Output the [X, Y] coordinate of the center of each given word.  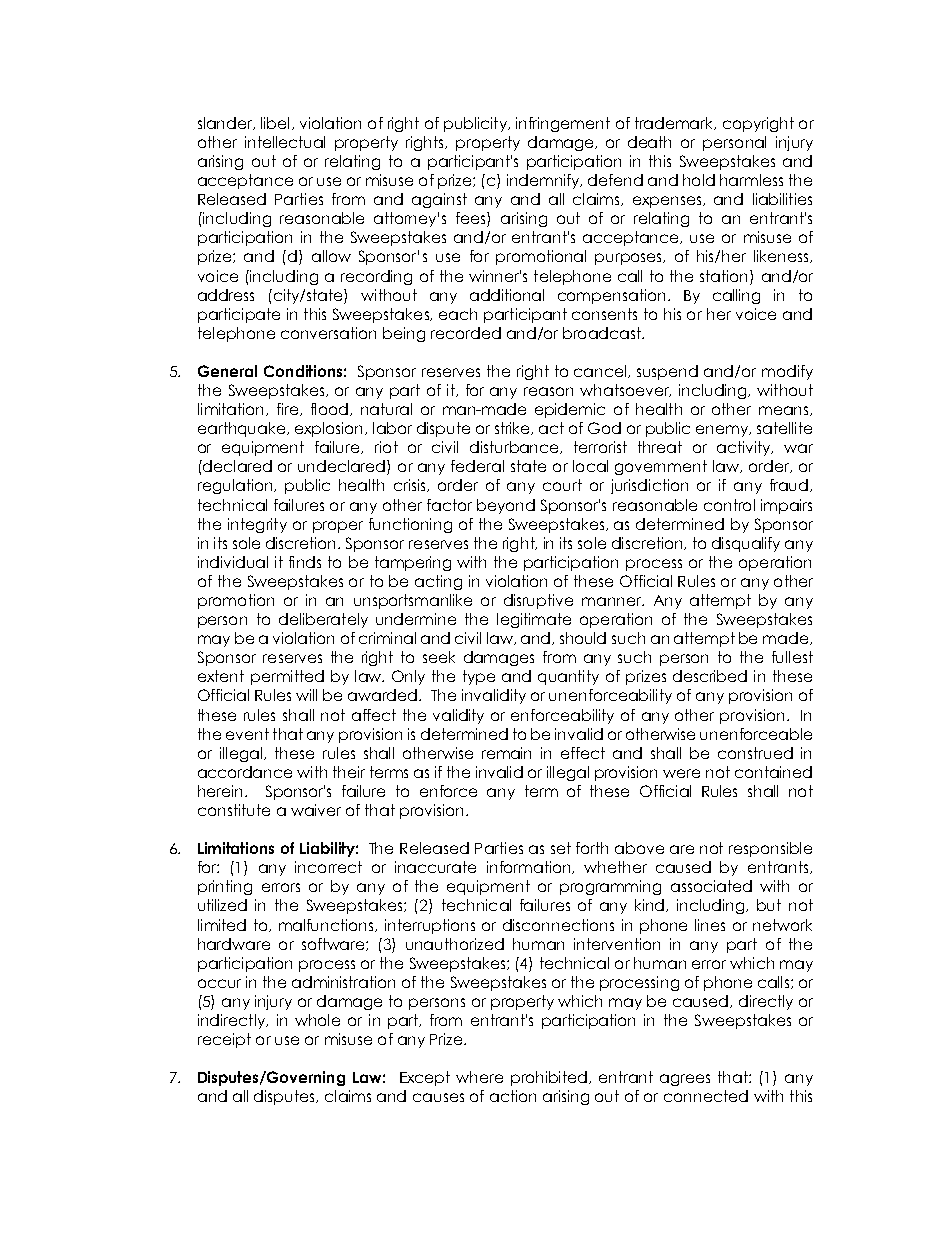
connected [706, 1096]
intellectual [285, 142]
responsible [770, 849]
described [710, 676]
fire [289, 409]
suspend [667, 372]
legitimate [534, 620]
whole [317, 1020]
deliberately [323, 620]
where [479, 1077]
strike [513, 428]
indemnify [544, 181]
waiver [316, 810]
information [530, 867]
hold [699, 180]
